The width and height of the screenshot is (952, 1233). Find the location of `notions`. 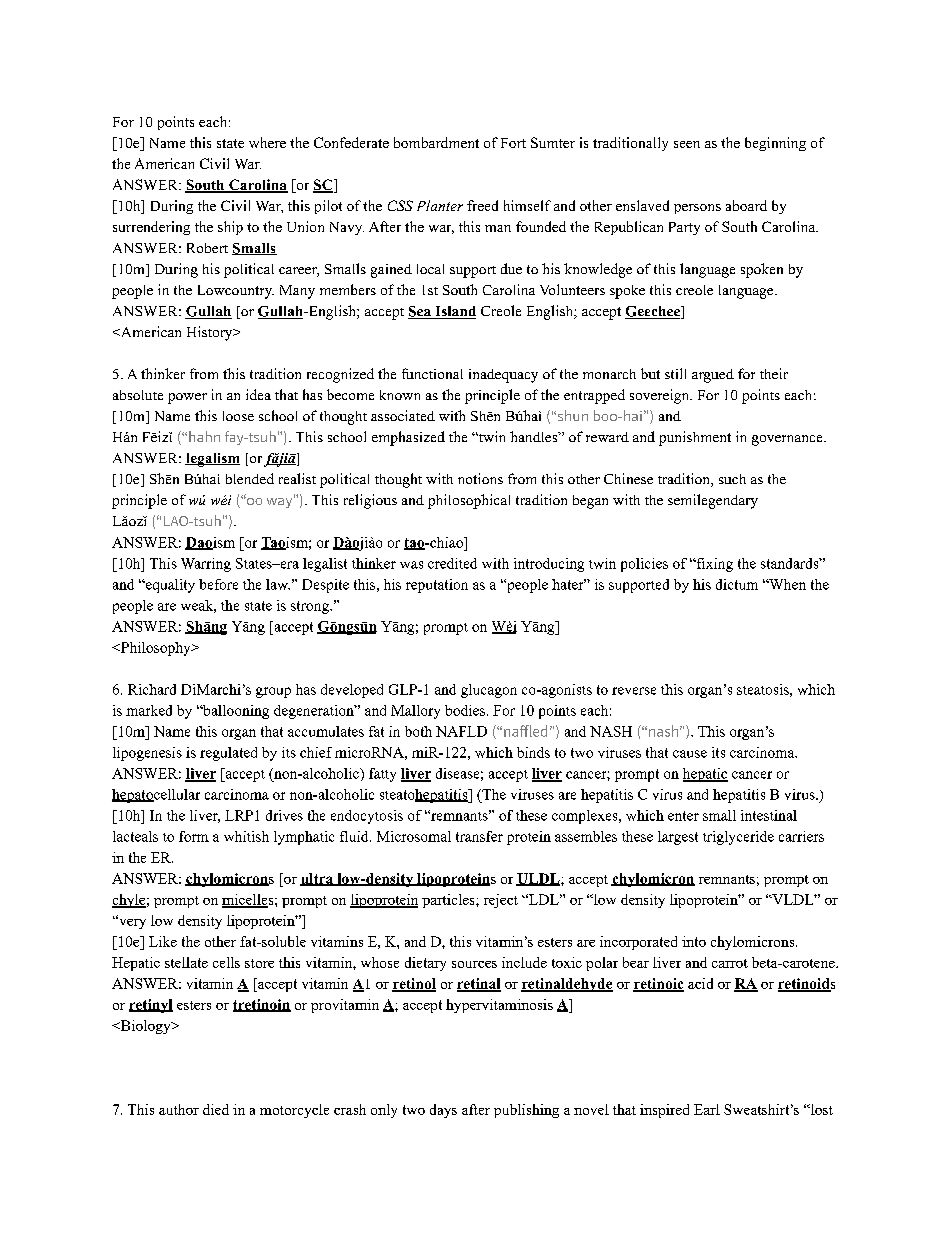

notions is located at coordinates (480, 478).
